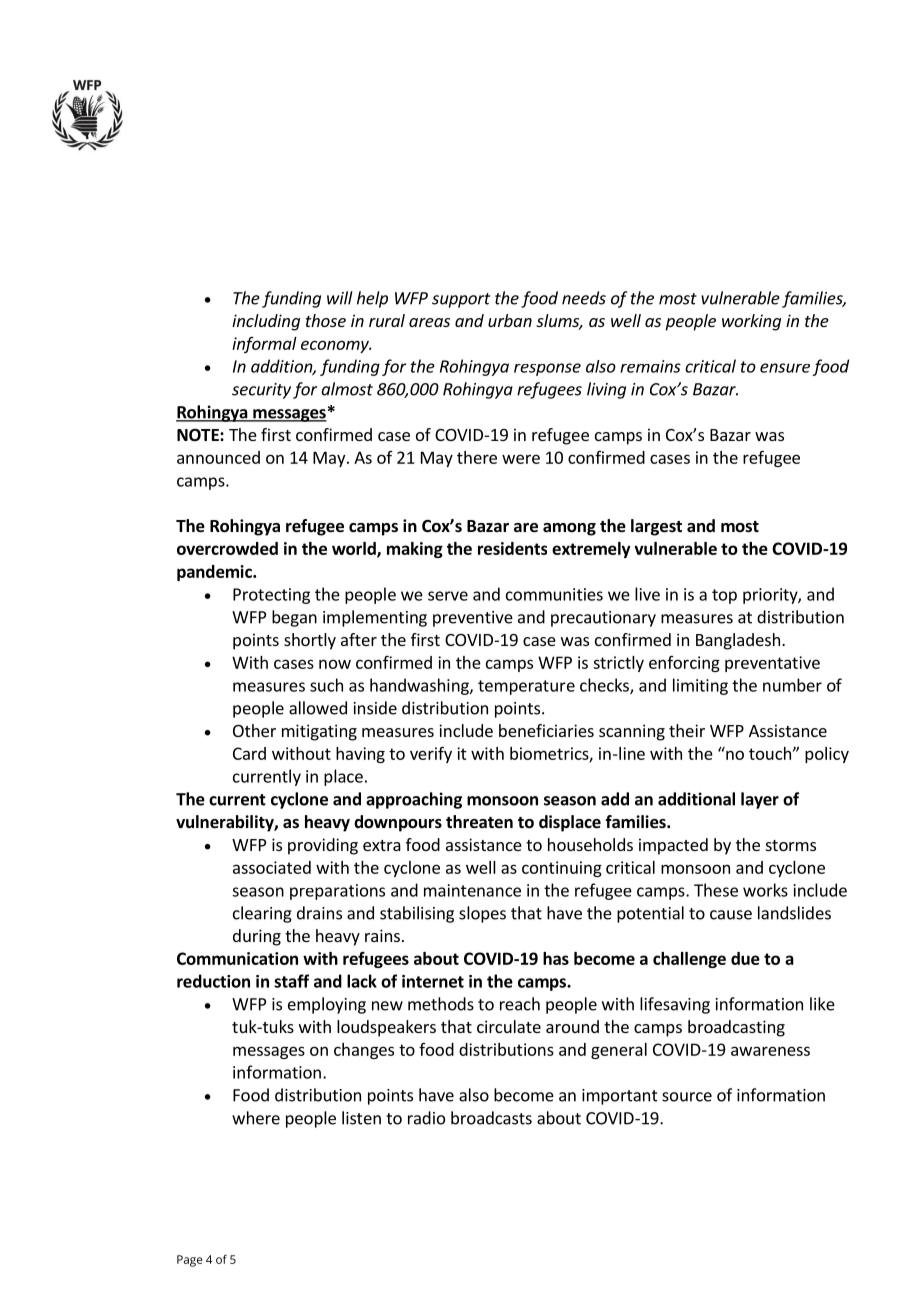  What do you see at coordinates (472, 890) in the screenshot?
I see `maintenance` at bounding box center [472, 890].
